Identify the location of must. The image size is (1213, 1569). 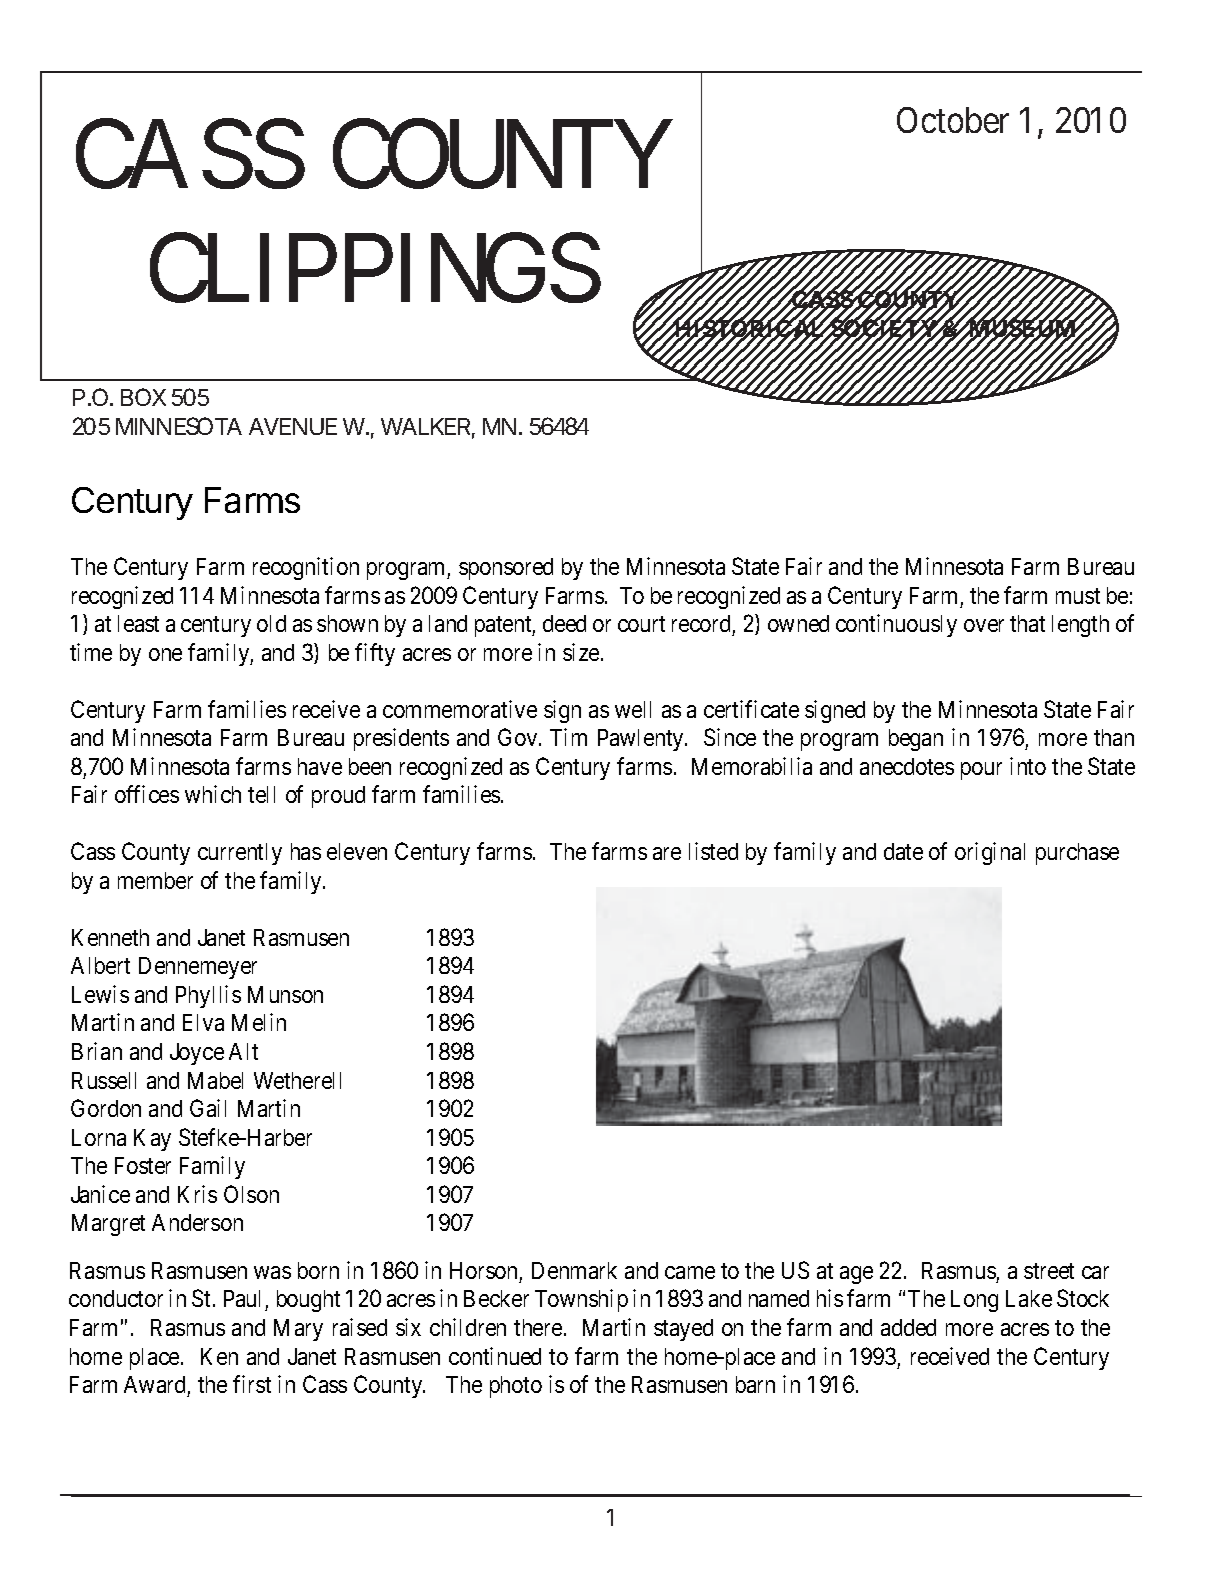
(1078, 596).
